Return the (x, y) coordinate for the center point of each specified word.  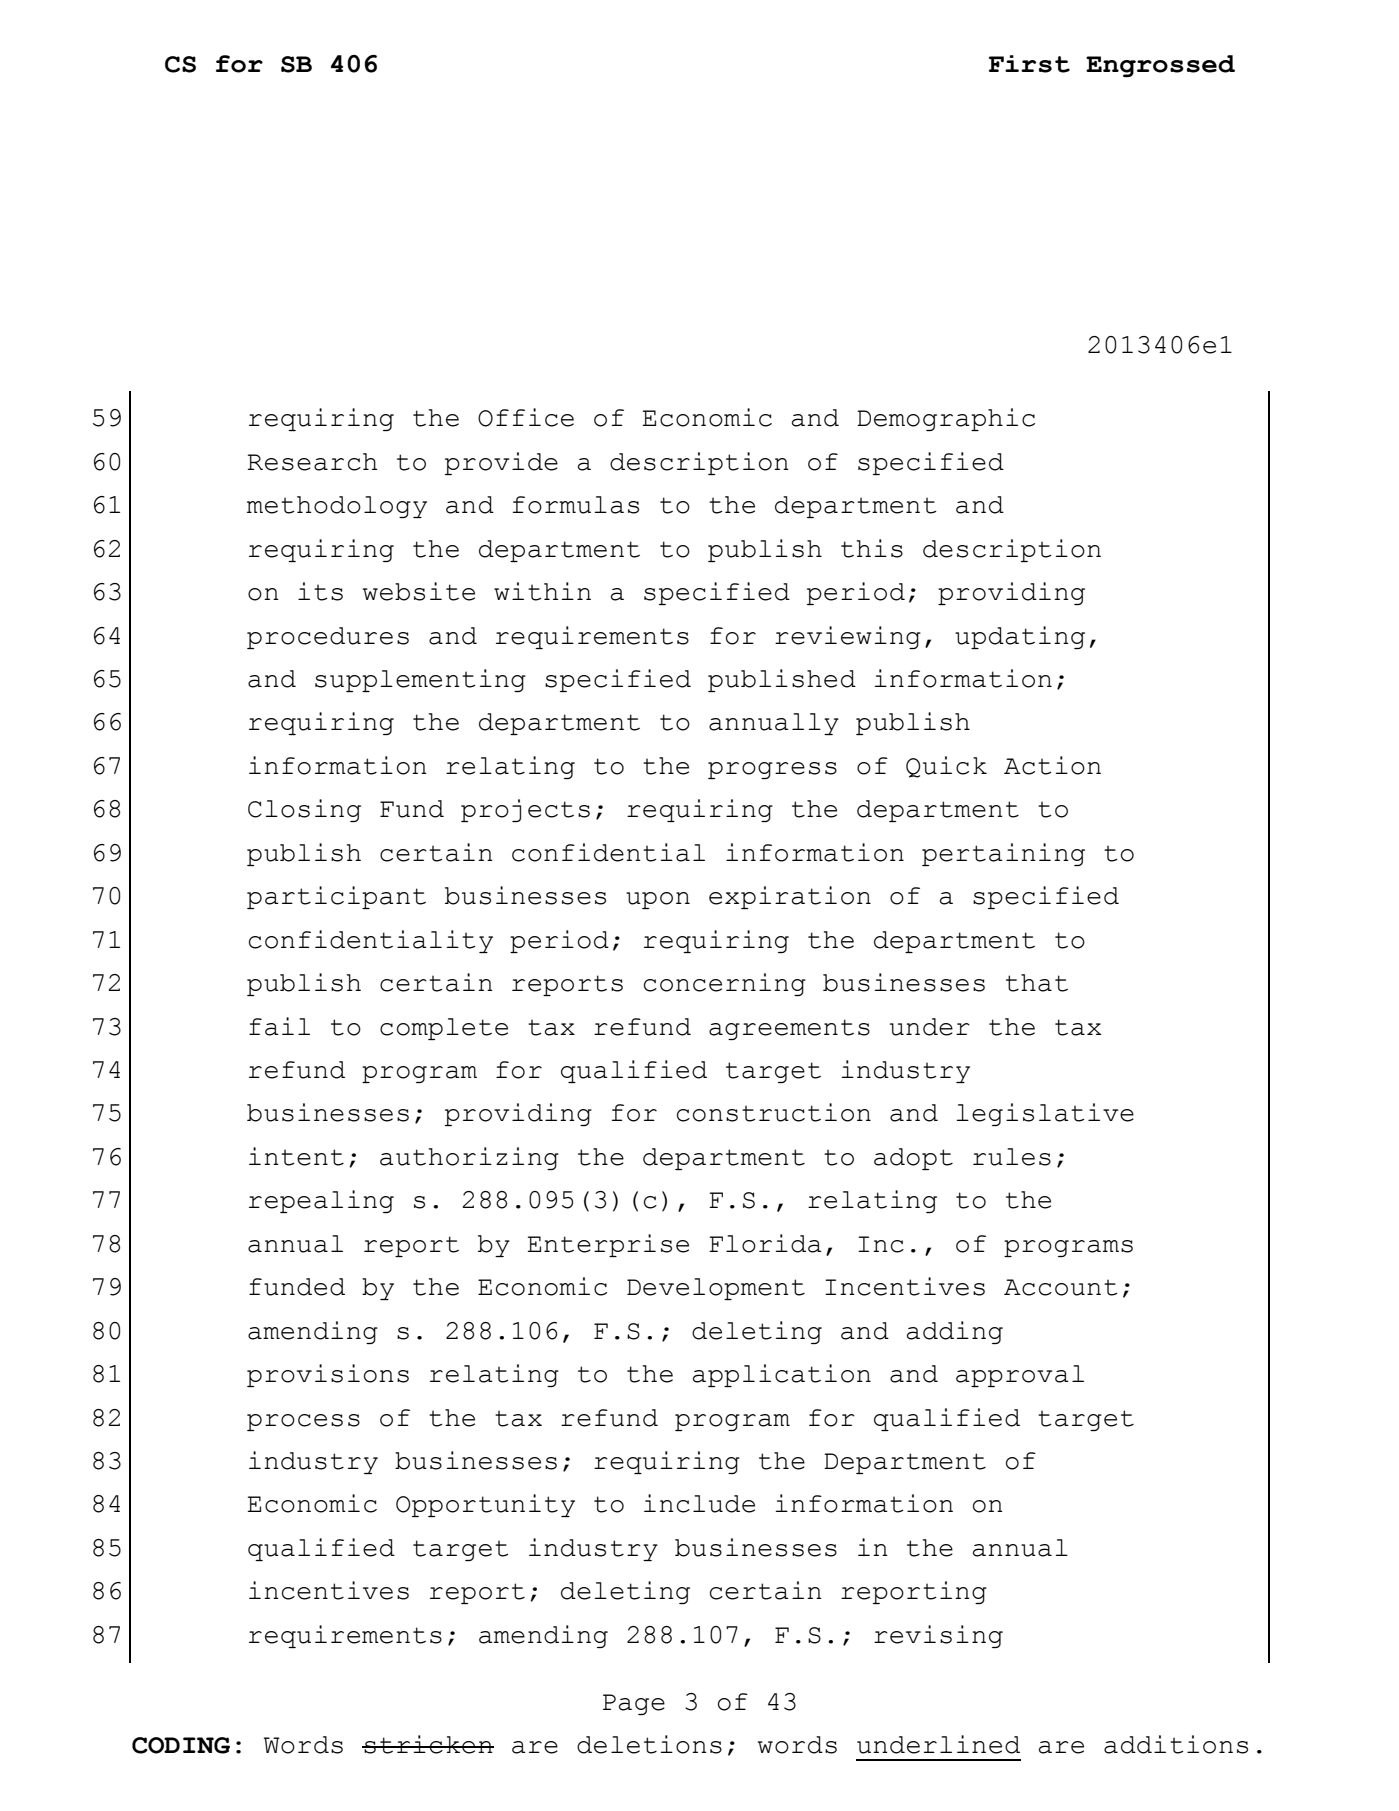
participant (336, 897)
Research (312, 462)
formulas (576, 505)
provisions (328, 1375)
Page (634, 1704)
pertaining (1003, 854)
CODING (181, 1745)
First (1029, 64)
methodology (337, 507)
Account (1061, 1287)
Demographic (946, 419)
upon (658, 900)
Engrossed (1160, 66)
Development (716, 1289)
